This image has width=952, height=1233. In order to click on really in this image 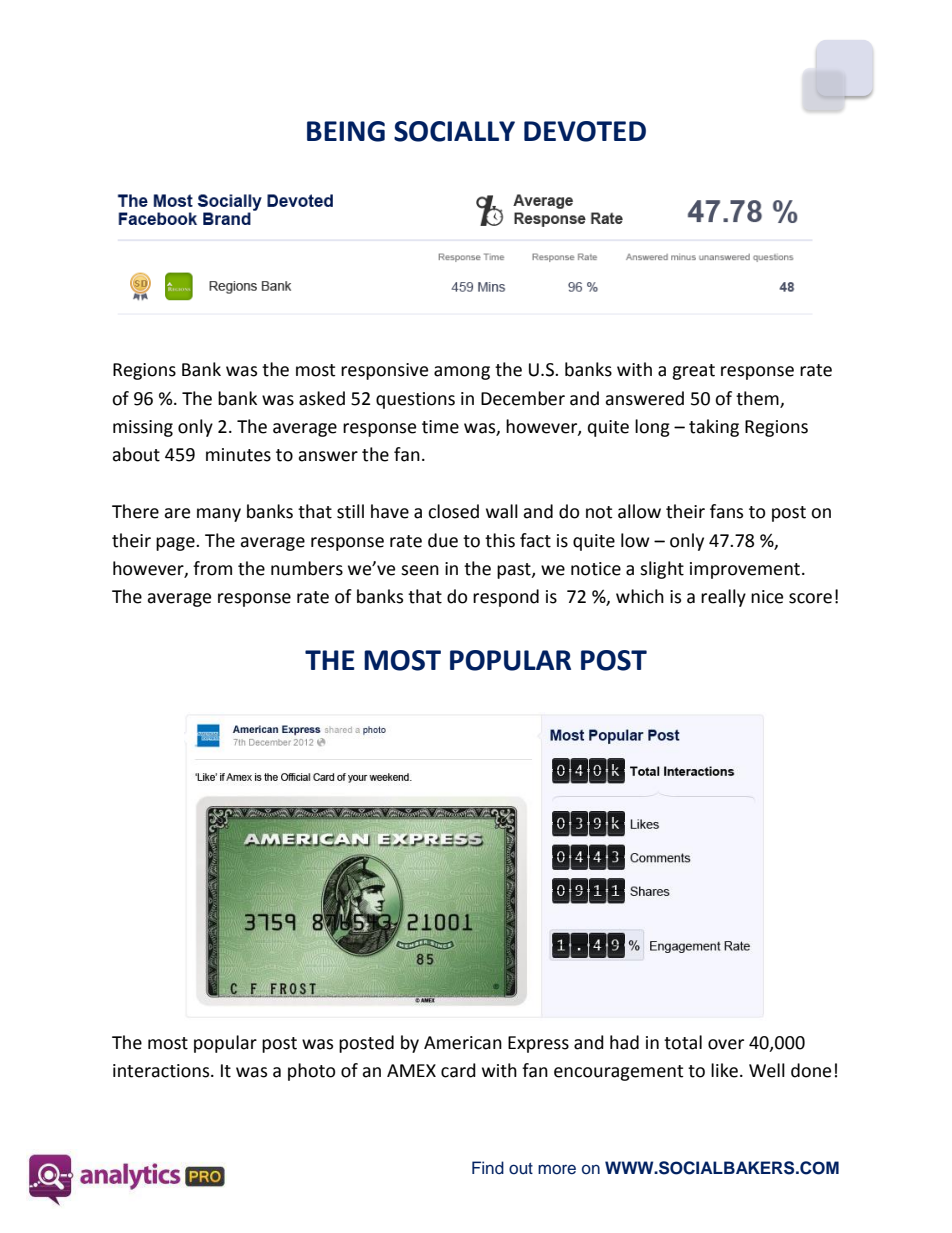, I will do `click(723, 598)`.
